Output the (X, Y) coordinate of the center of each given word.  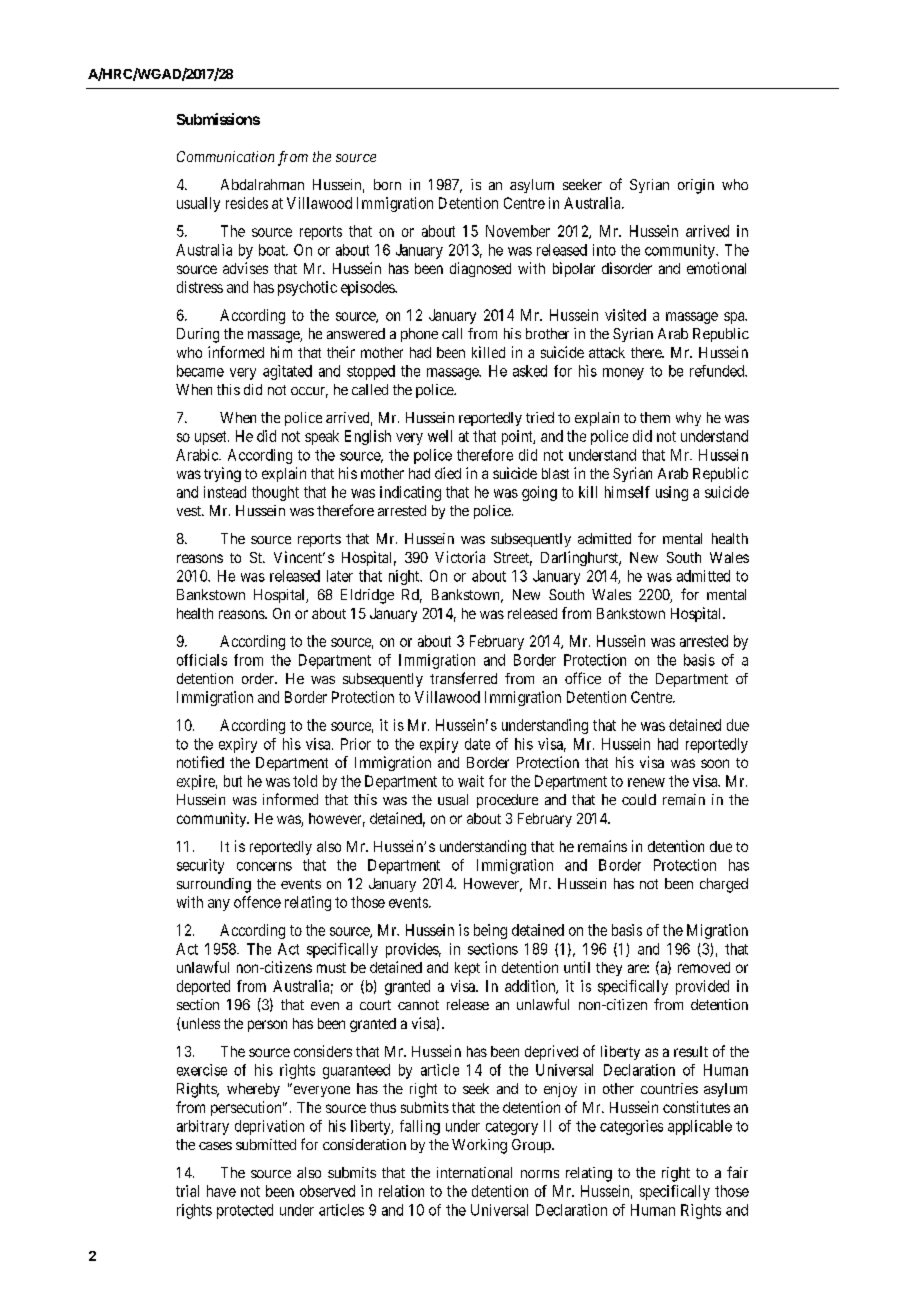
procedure (507, 801)
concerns (264, 866)
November (518, 231)
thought (275, 493)
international (474, 1172)
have (221, 1191)
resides (247, 203)
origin (696, 186)
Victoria (460, 557)
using (672, 493)
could (639, 799)
